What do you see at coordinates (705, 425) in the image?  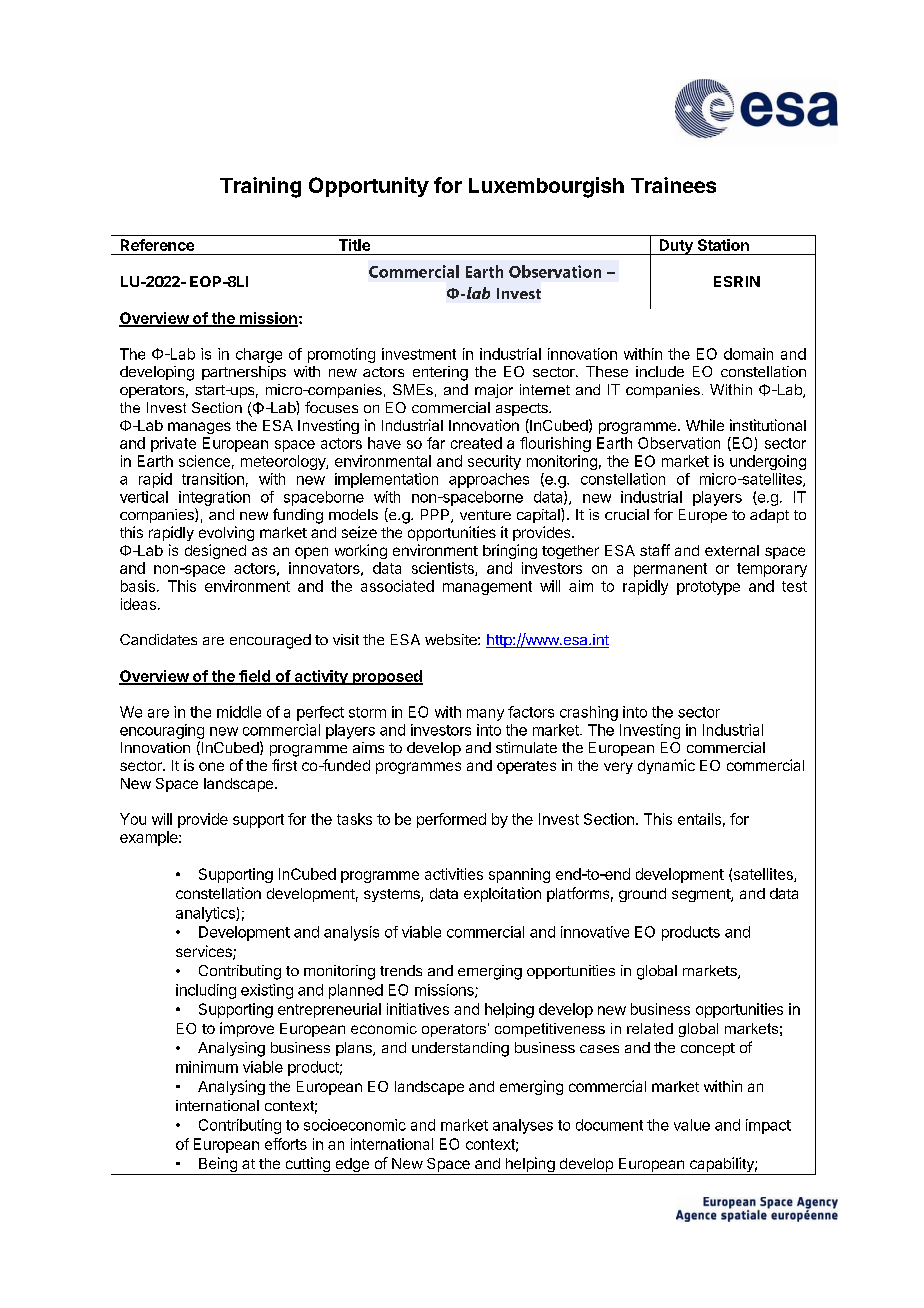 I see `While` at bounding box center [705, 425].
